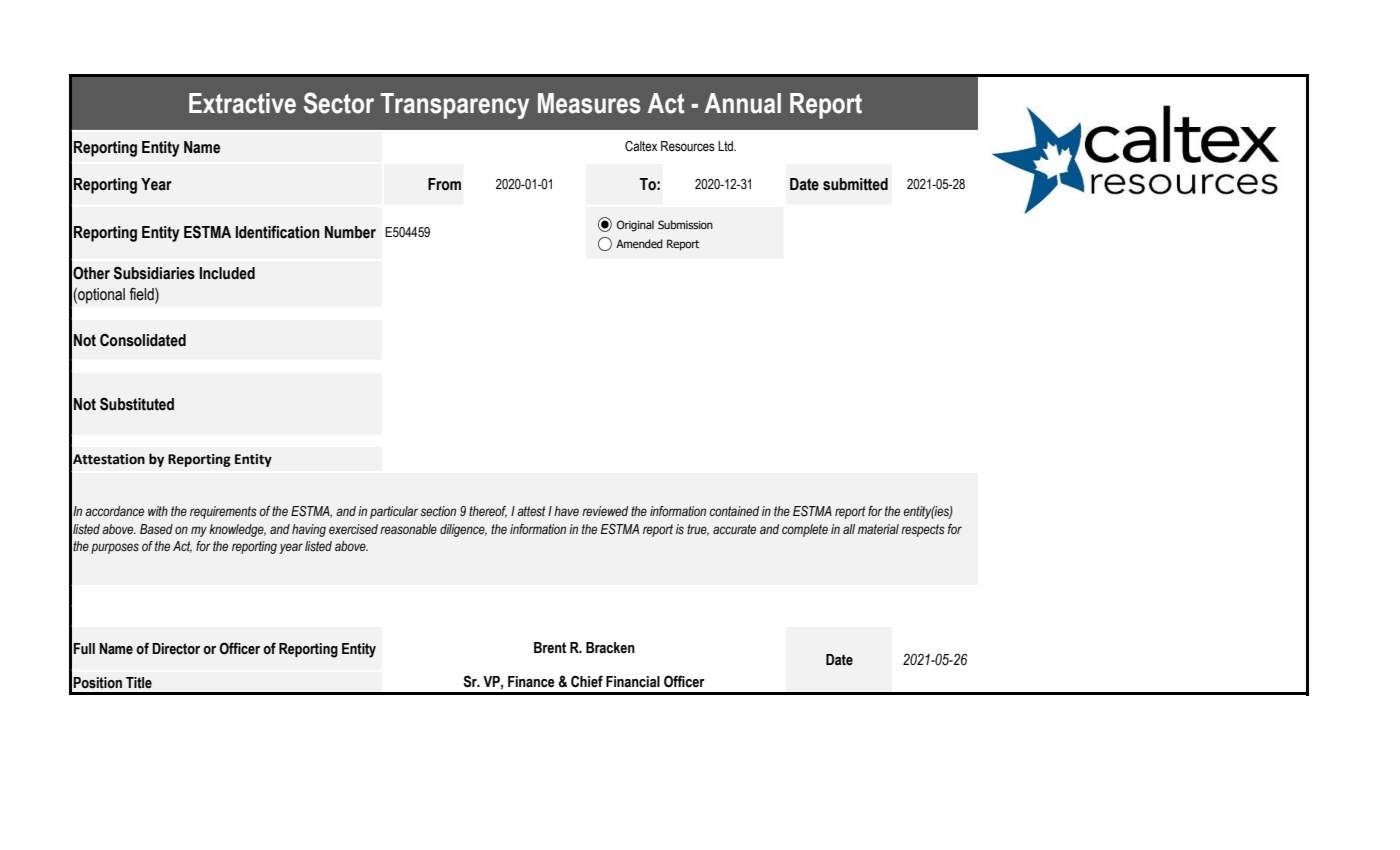 The width and height of the screenshot is (1400, 850). What do you see at coordinates (154, 273) in the screenshot?
I see `Subsidiaries` at bounding box center [154, 273].
